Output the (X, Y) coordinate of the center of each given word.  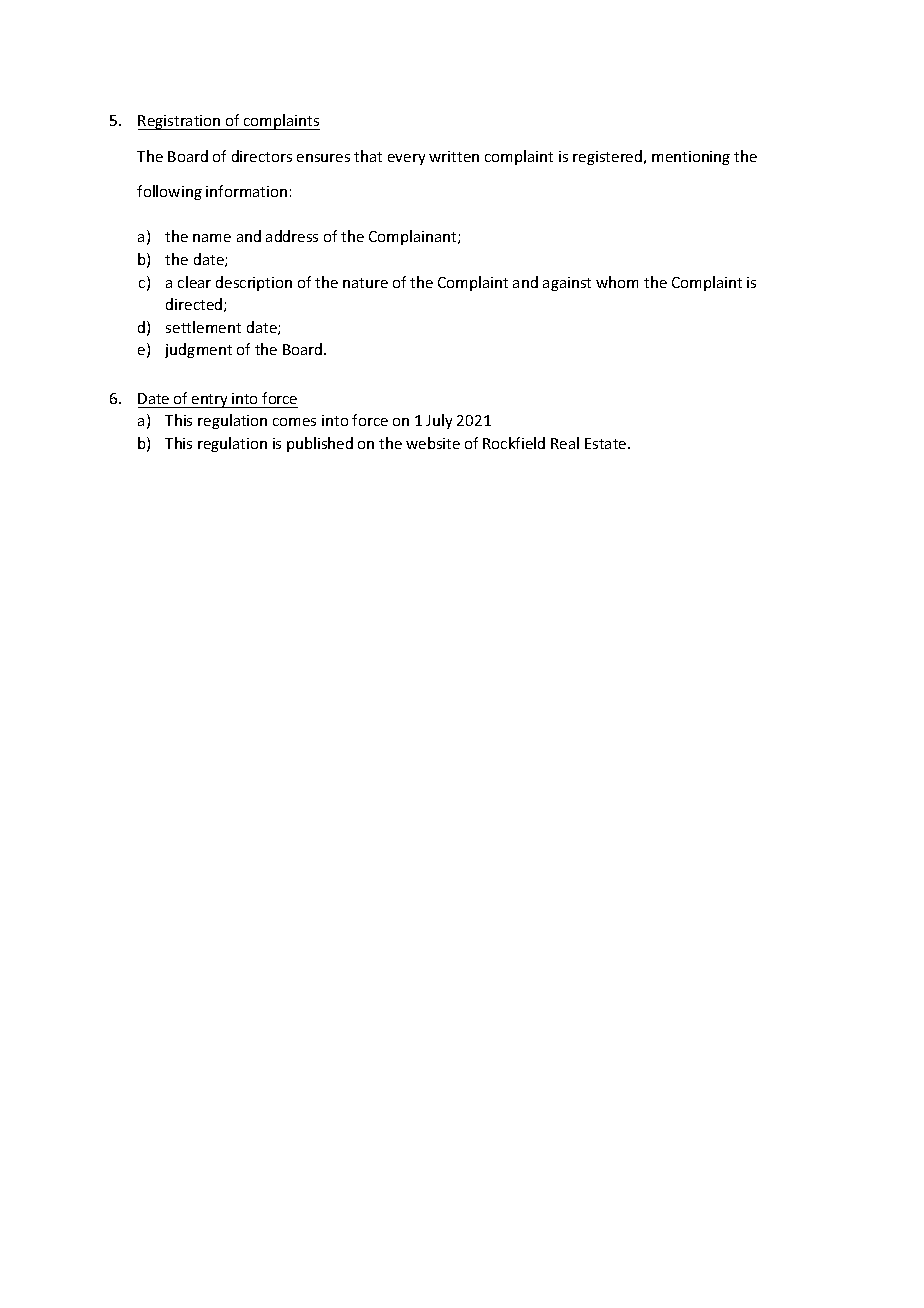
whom (617, 282)
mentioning (691, 158)
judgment (198, 350)
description (254, 283)
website (433, 443)
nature (365, 283)
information (246, 191)
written (454, 156)
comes (294, 422)
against (567, 284)
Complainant (414, 237)
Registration (180, 122)
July (439, 421)
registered (609, 157)
